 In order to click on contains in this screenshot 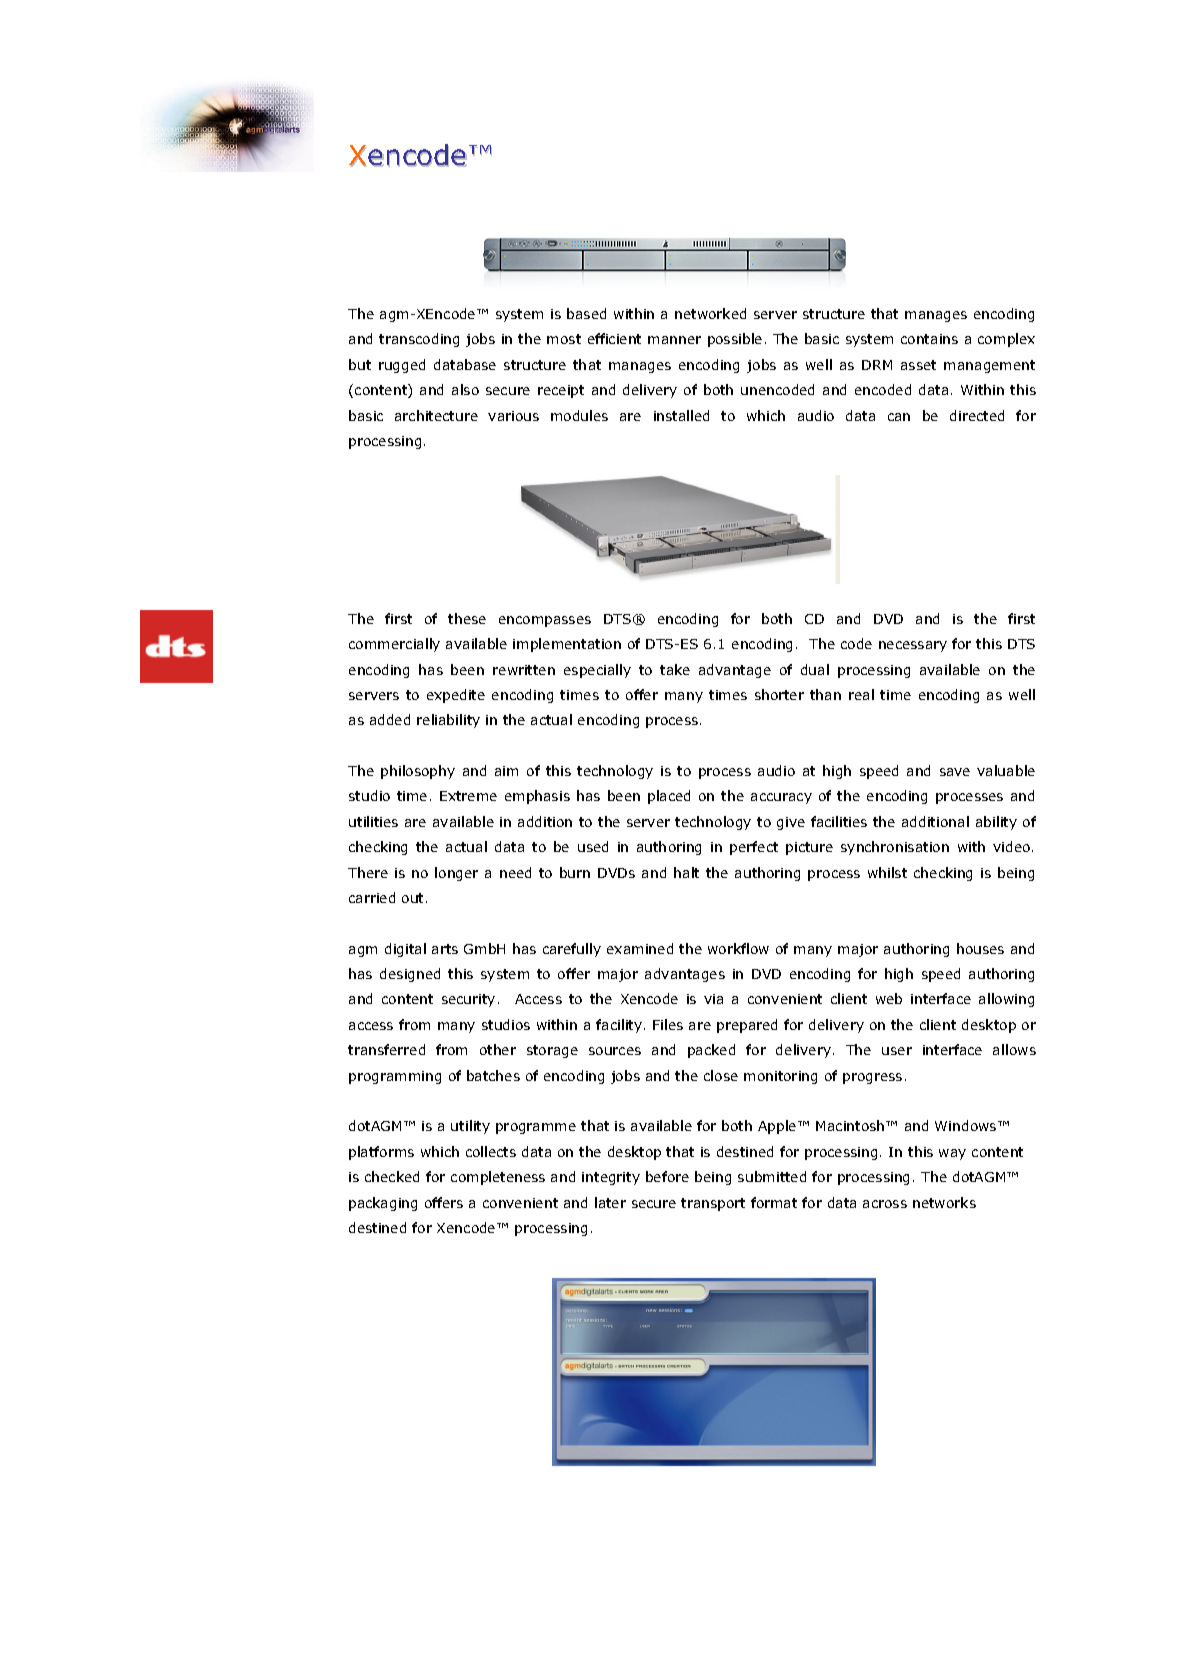, I will do `click(929, 339)`.
